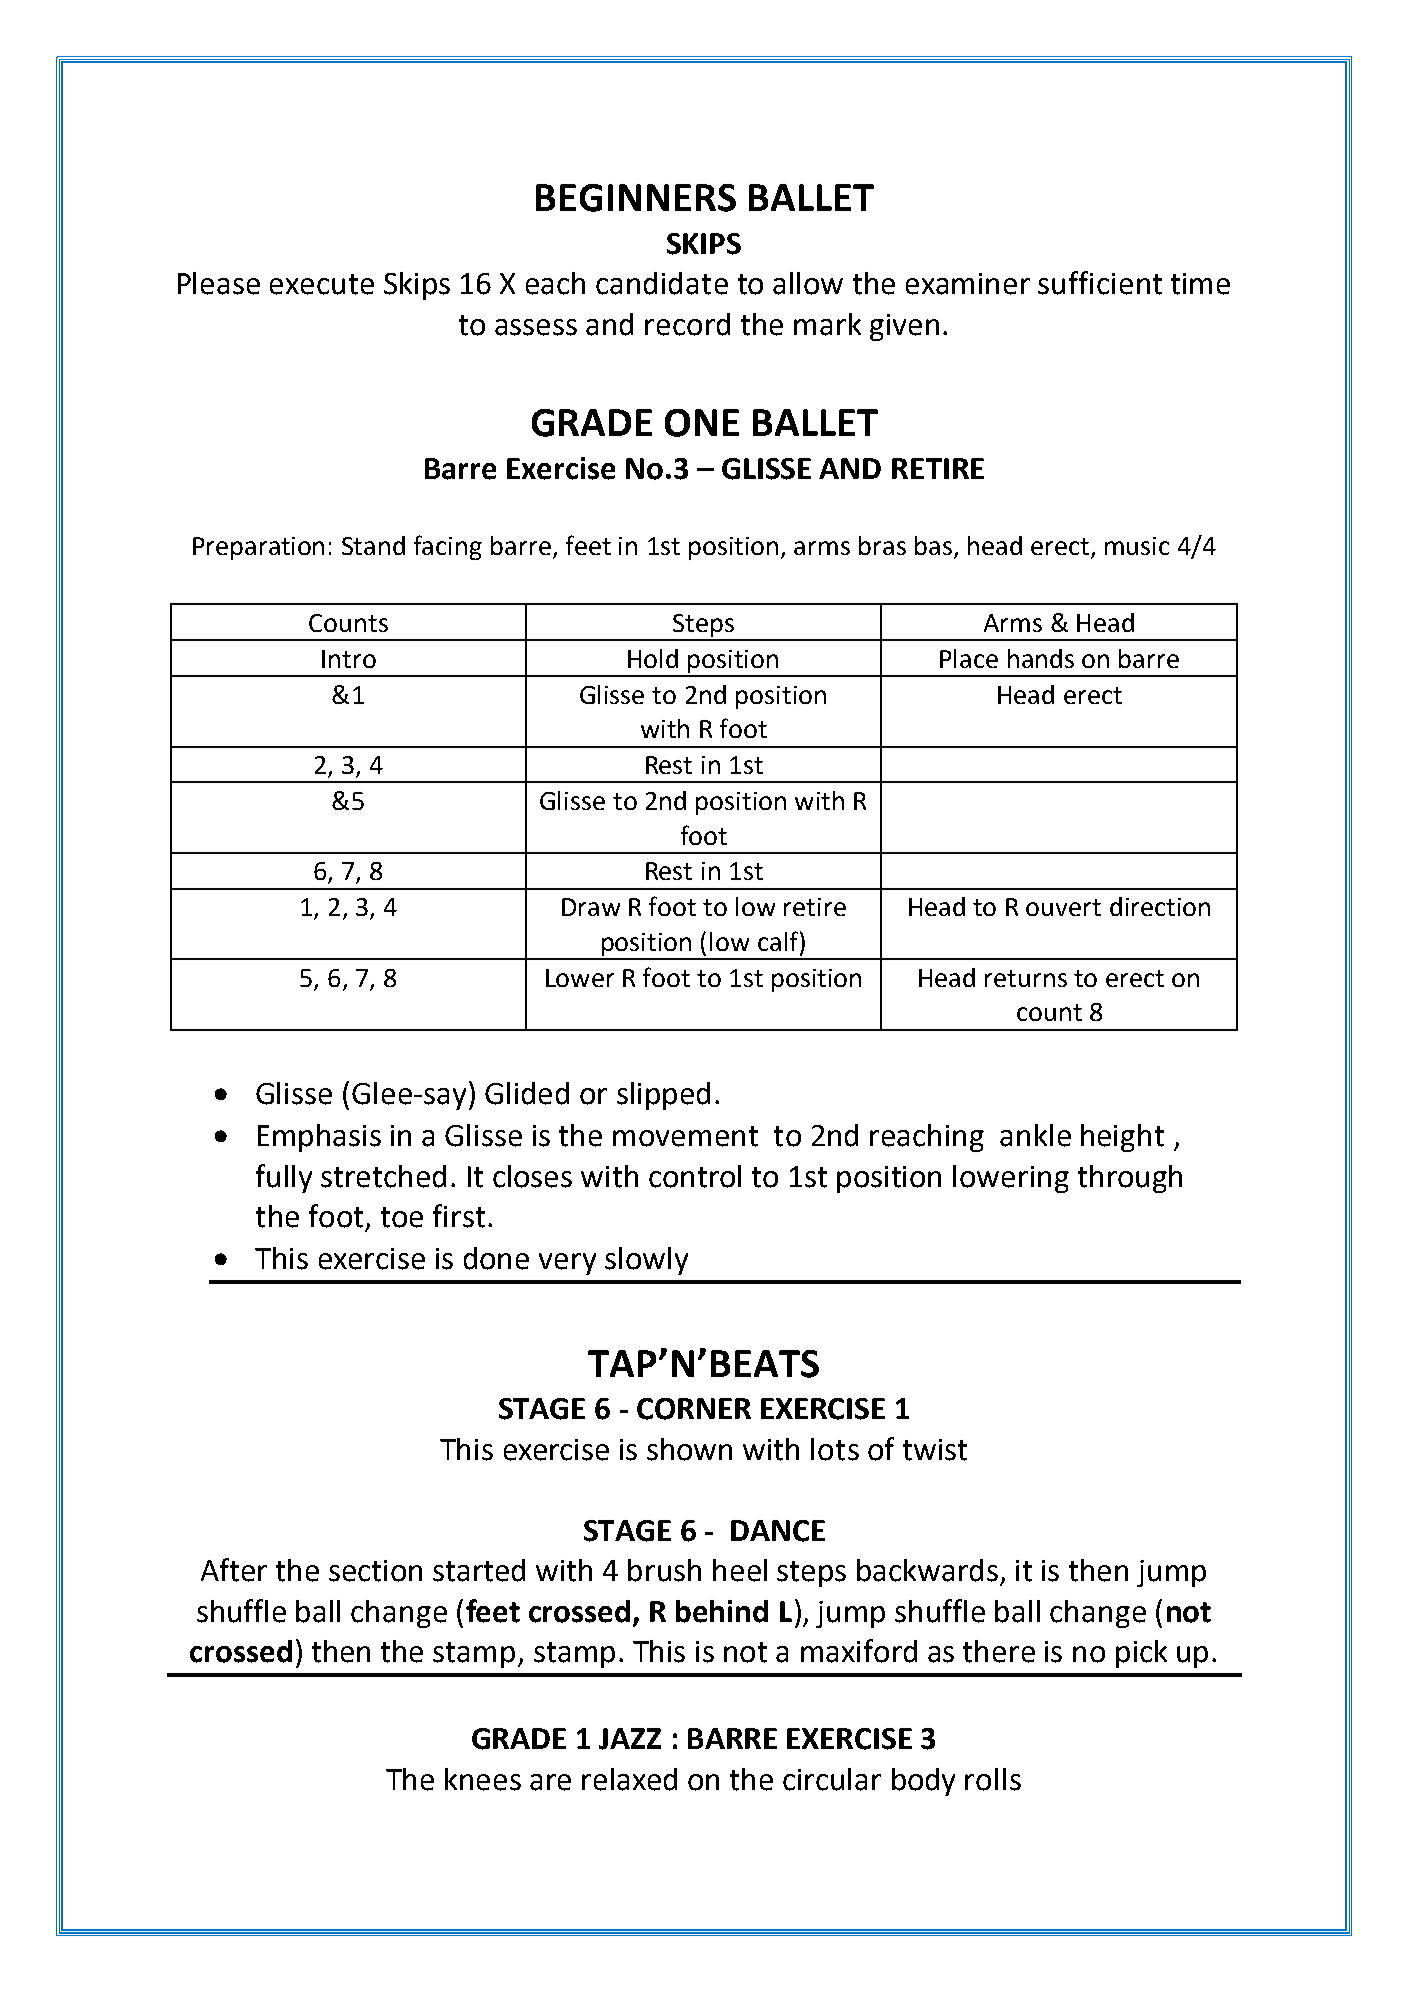 The image size is (1408, 1992). What do you see at coordinates (630, 1739) in the page?
I see `JAZZ` at bounding box center [630, 1739].
